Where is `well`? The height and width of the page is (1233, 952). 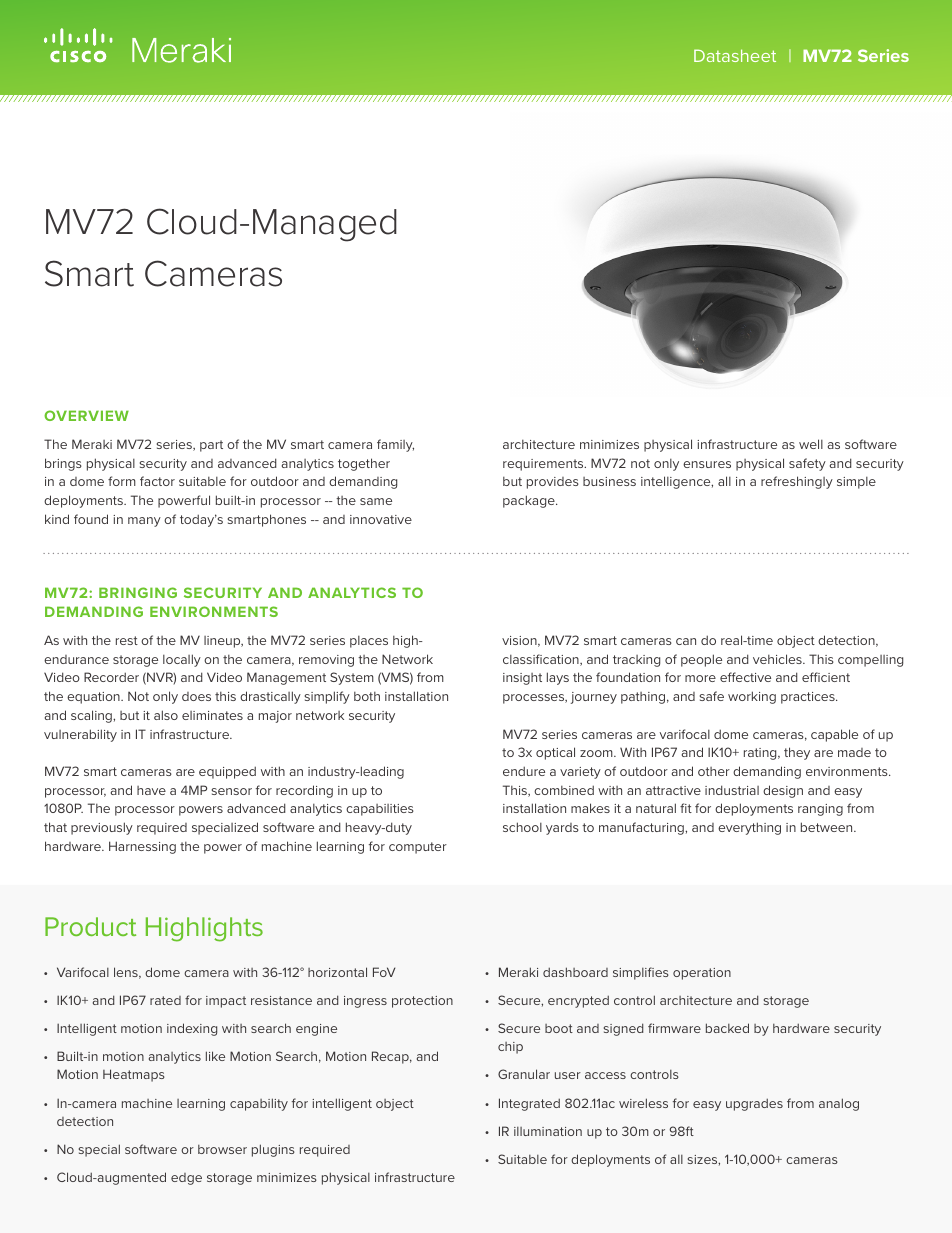
well is located at coordinates (811, 444).
